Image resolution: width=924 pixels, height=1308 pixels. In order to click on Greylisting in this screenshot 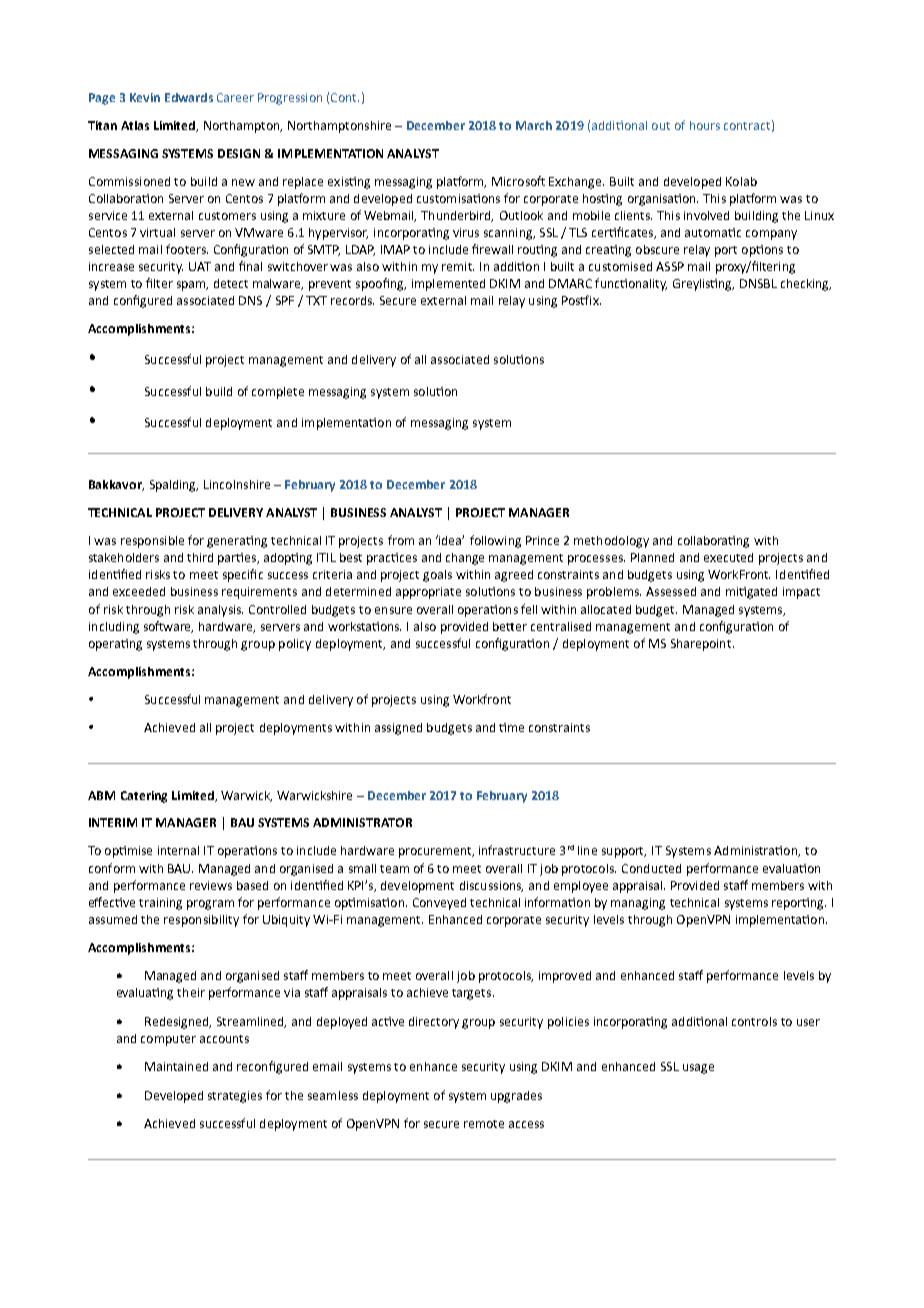, I will do `click(703, 285)`.
